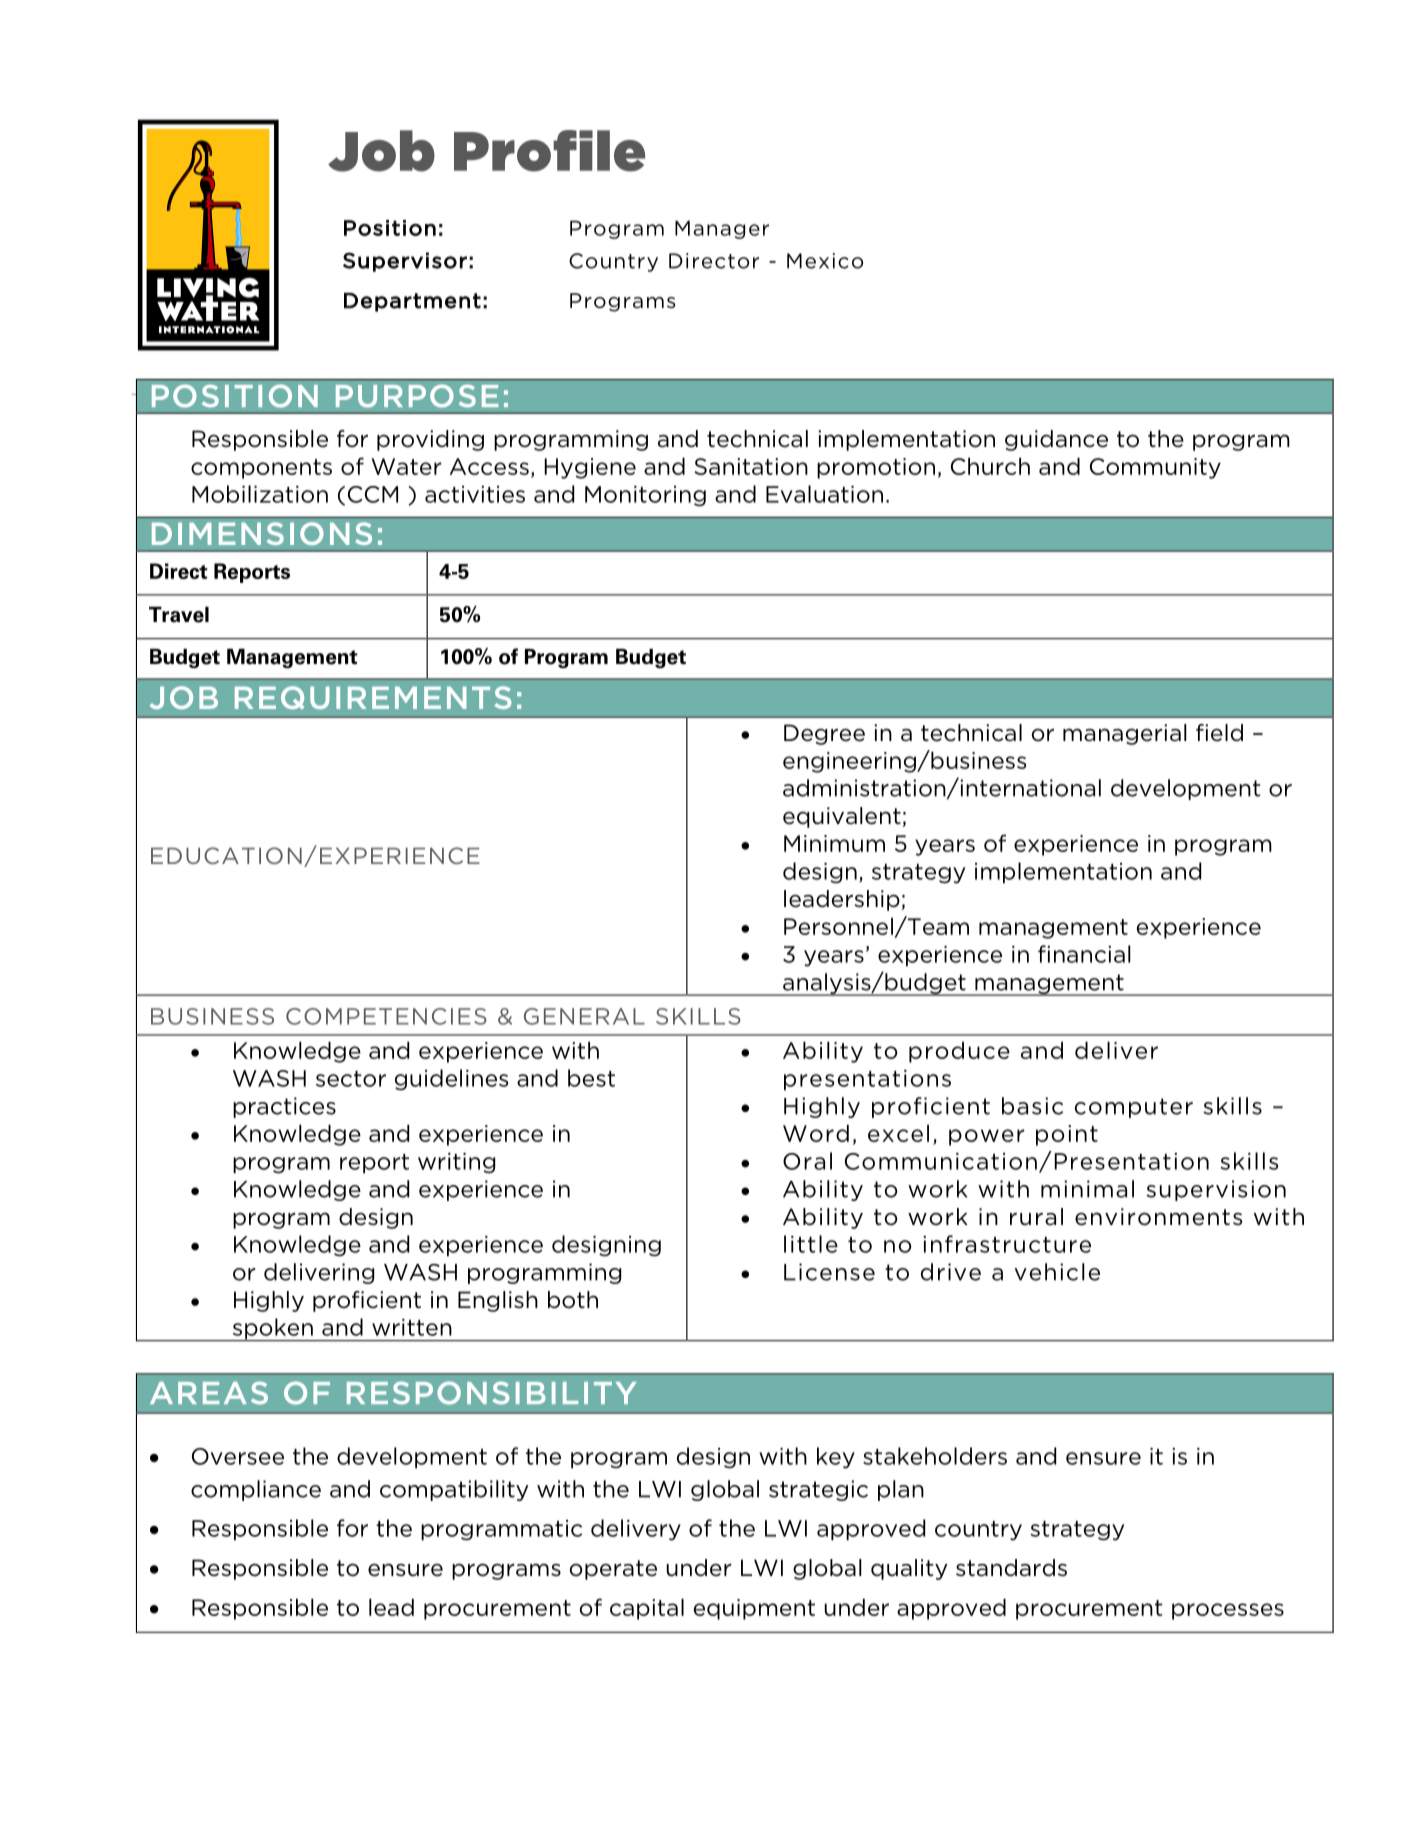  Describe the element at coordinates (256, 1490) in the screenshot. I see `compliance` at that location.
